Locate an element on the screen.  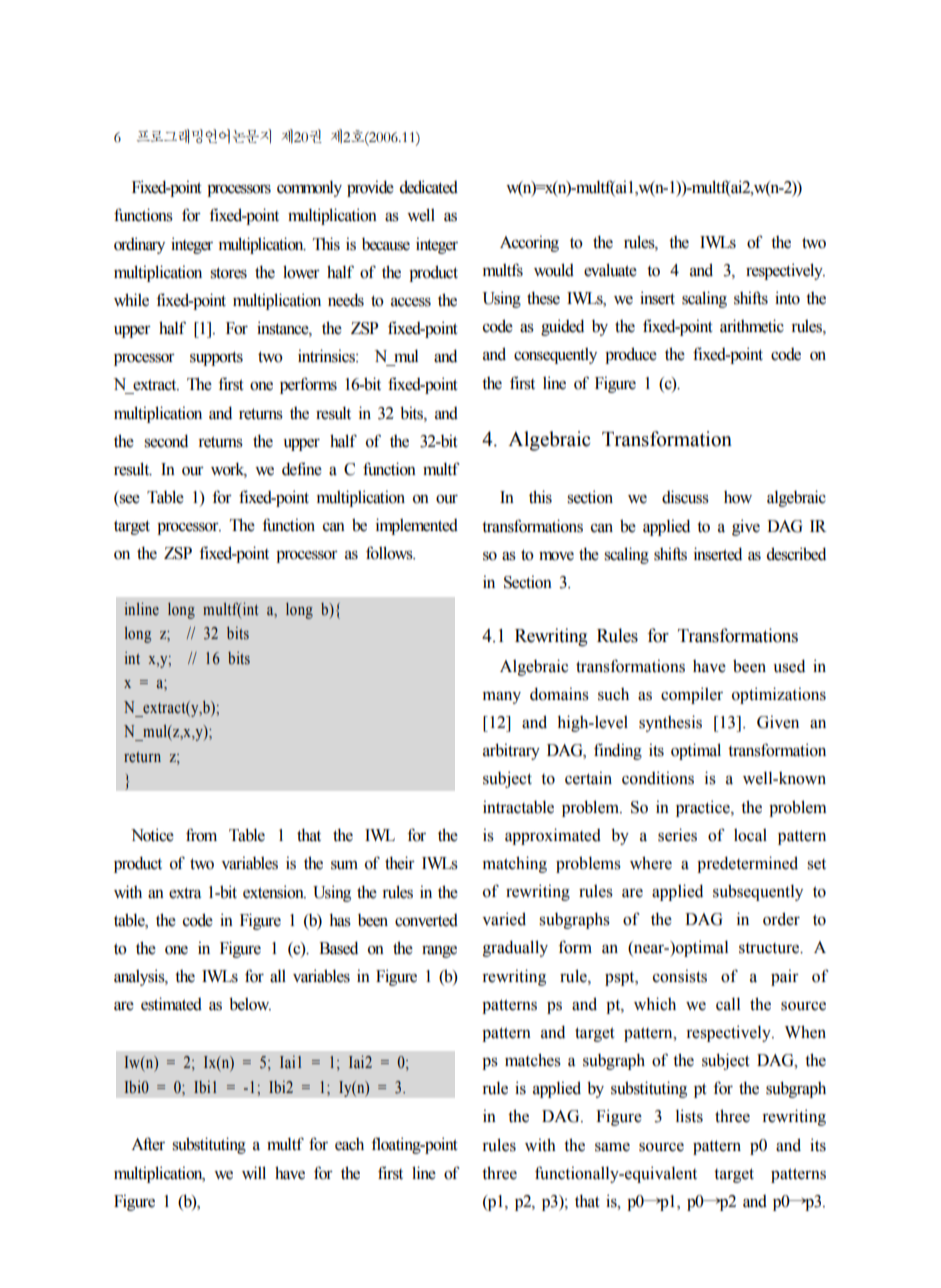
stores is located at coordinates (228, 273).
